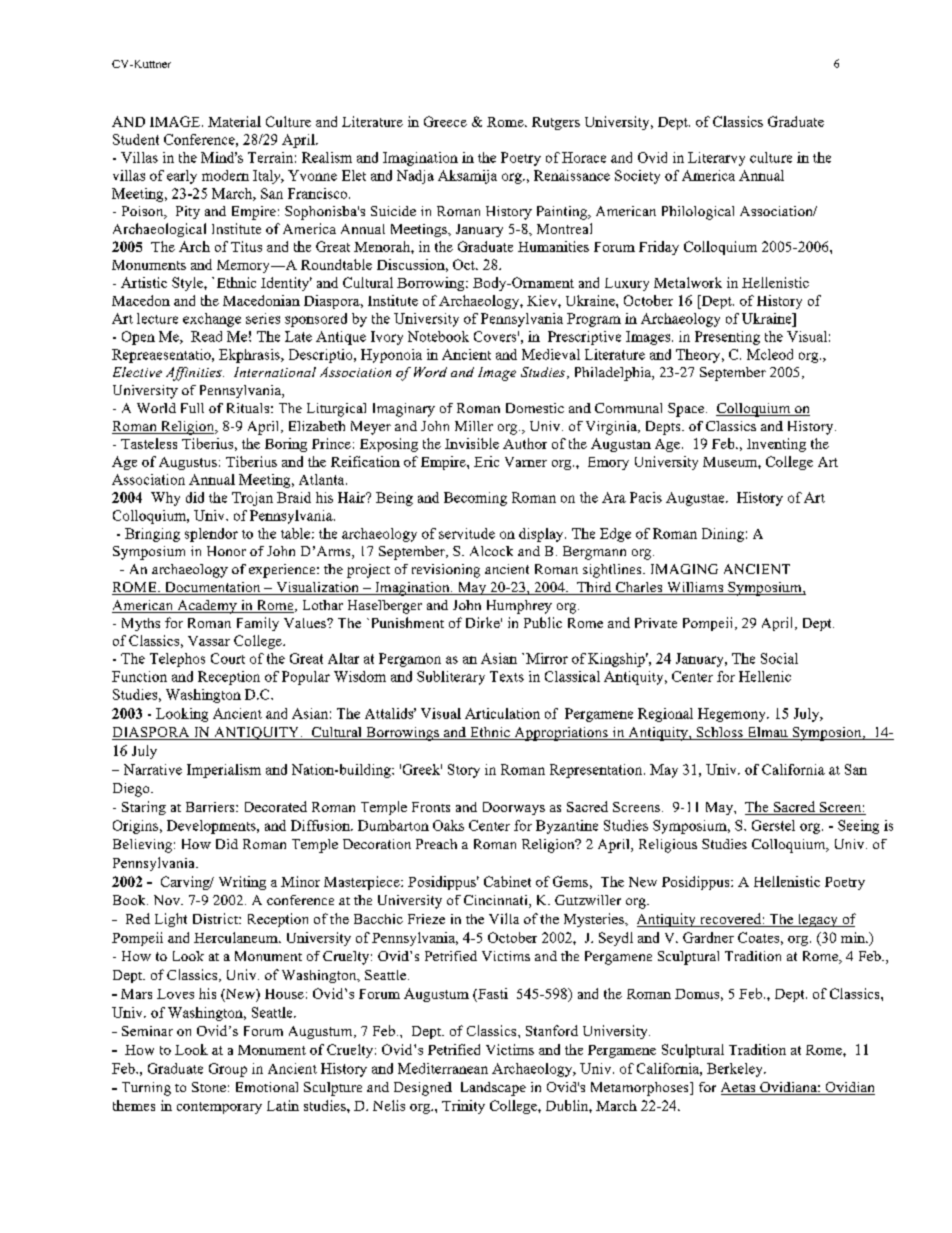 The width and height of the page is (952, 1233). What do you see at coordinates (698, 213) in the page?
I see `Philological` at bounding box center [698, 213].
